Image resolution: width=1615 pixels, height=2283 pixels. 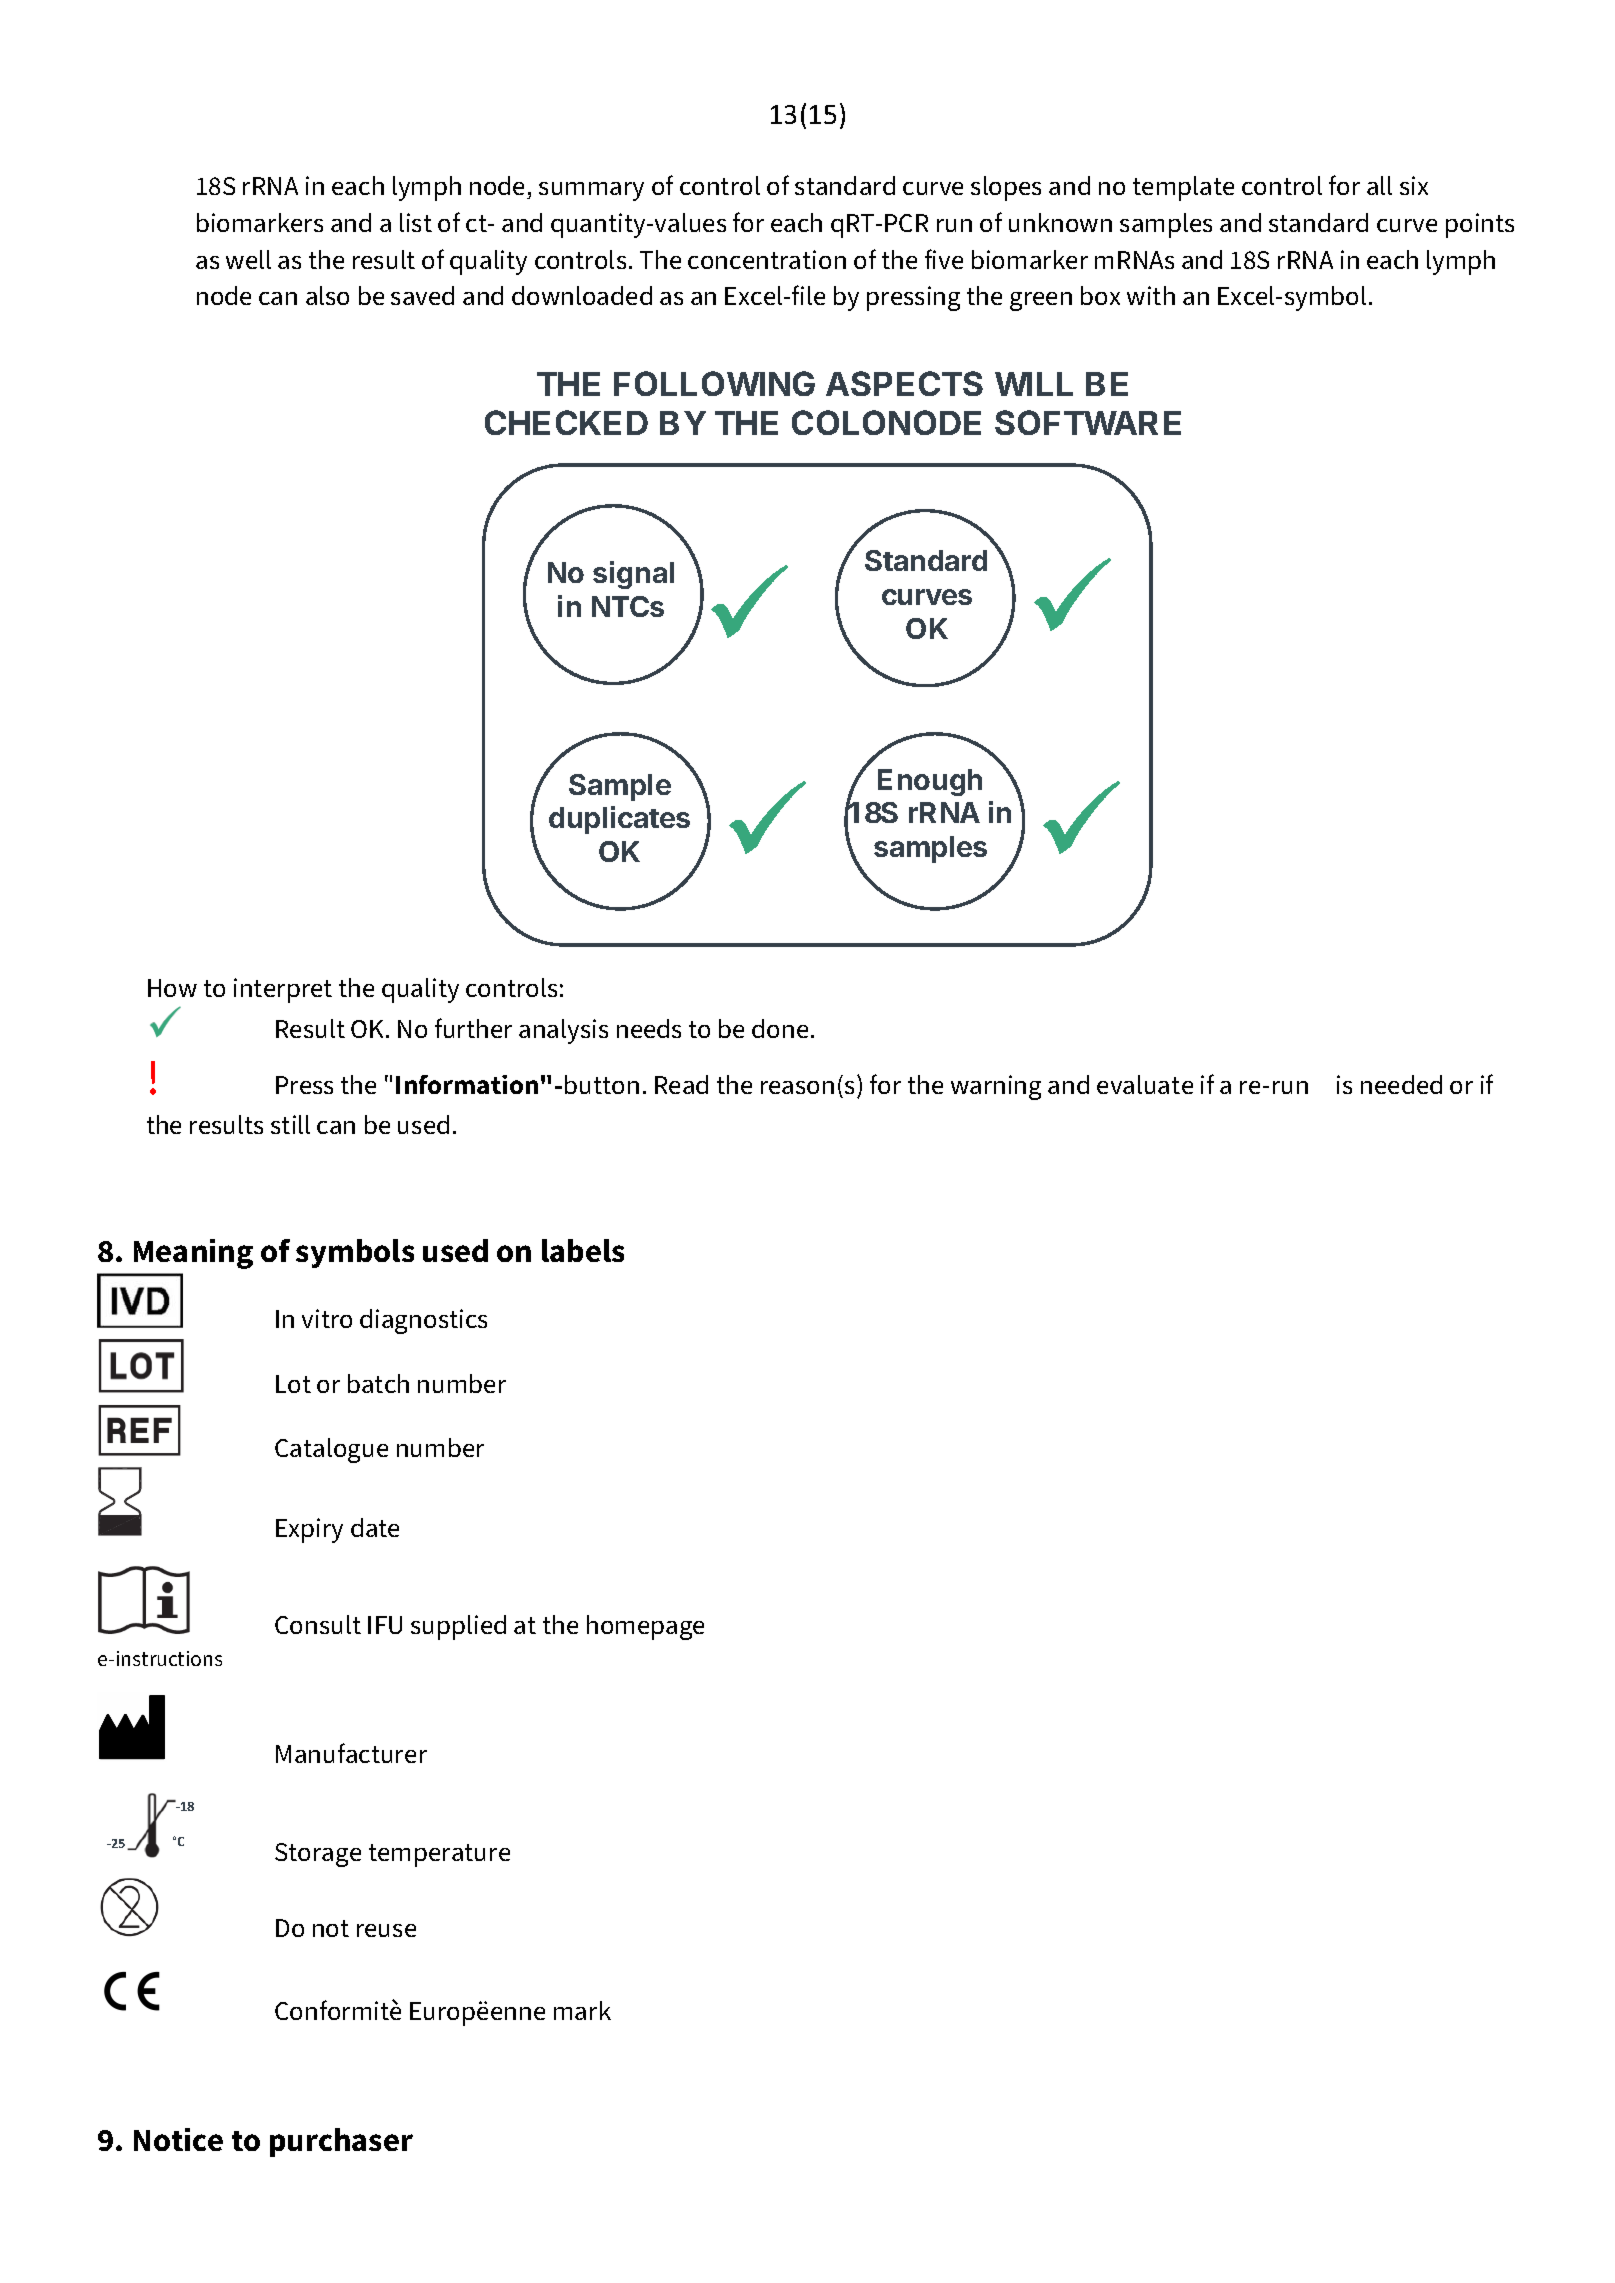 I want to click on Catalogue, so click(x=331, y=1450).
